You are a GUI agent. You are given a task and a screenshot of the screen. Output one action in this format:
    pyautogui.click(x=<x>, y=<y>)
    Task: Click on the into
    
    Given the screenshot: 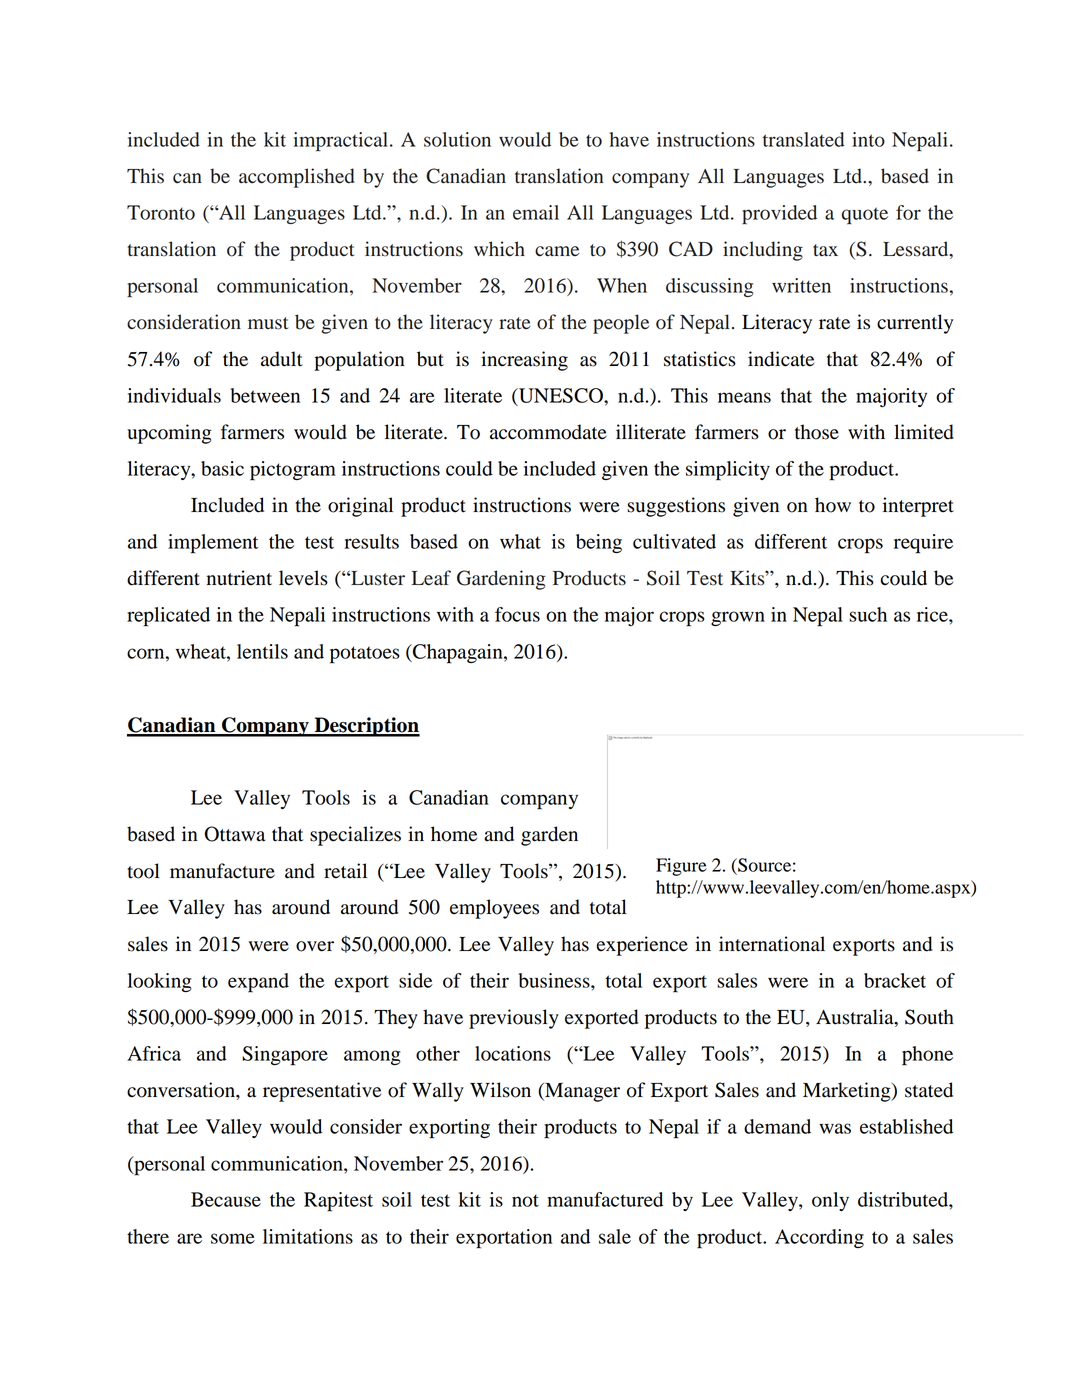 What is the action you would take?
    pyautogui.click(x=868, y=139)
